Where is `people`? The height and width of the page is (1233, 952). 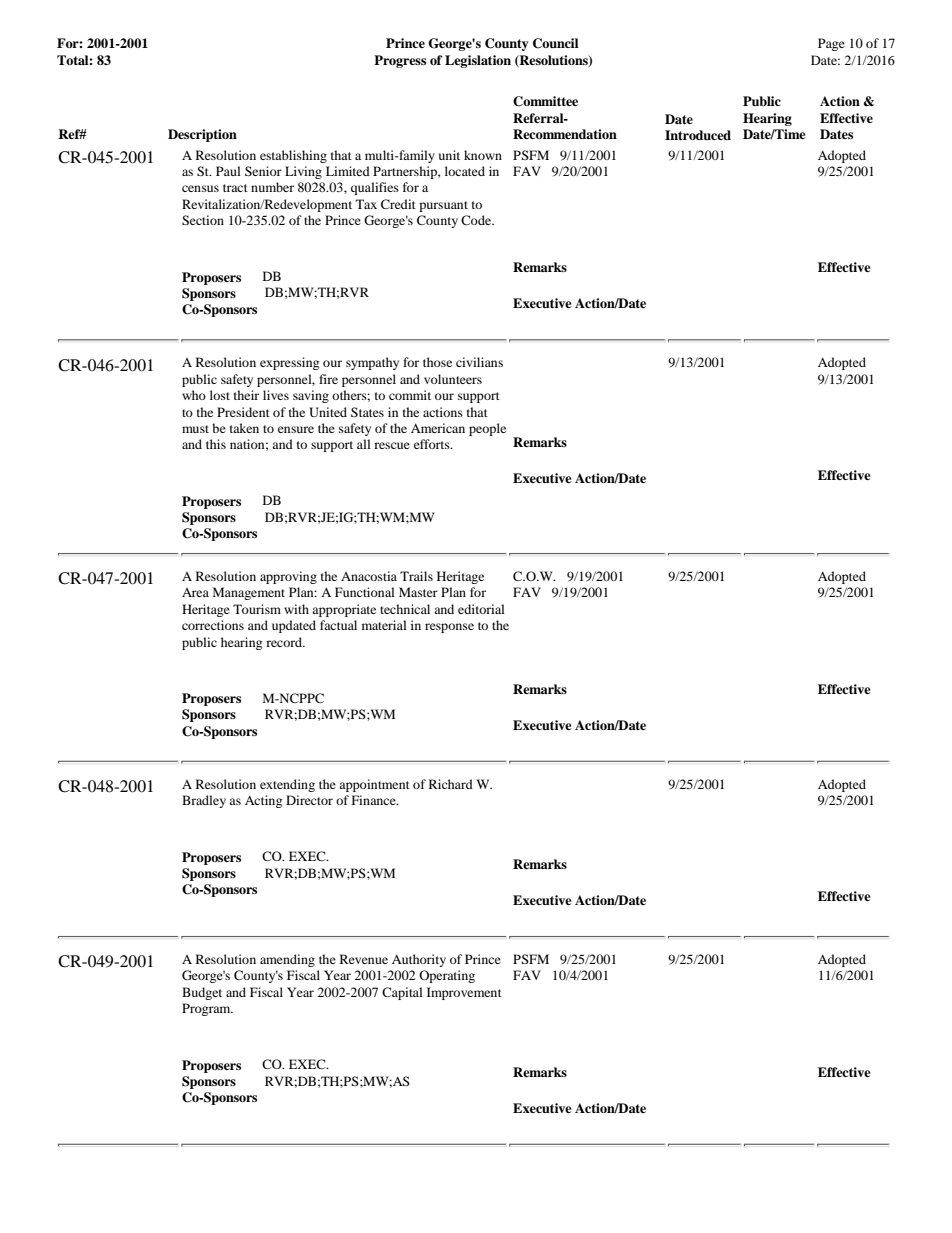
people is located at coordinates (487, 429).
